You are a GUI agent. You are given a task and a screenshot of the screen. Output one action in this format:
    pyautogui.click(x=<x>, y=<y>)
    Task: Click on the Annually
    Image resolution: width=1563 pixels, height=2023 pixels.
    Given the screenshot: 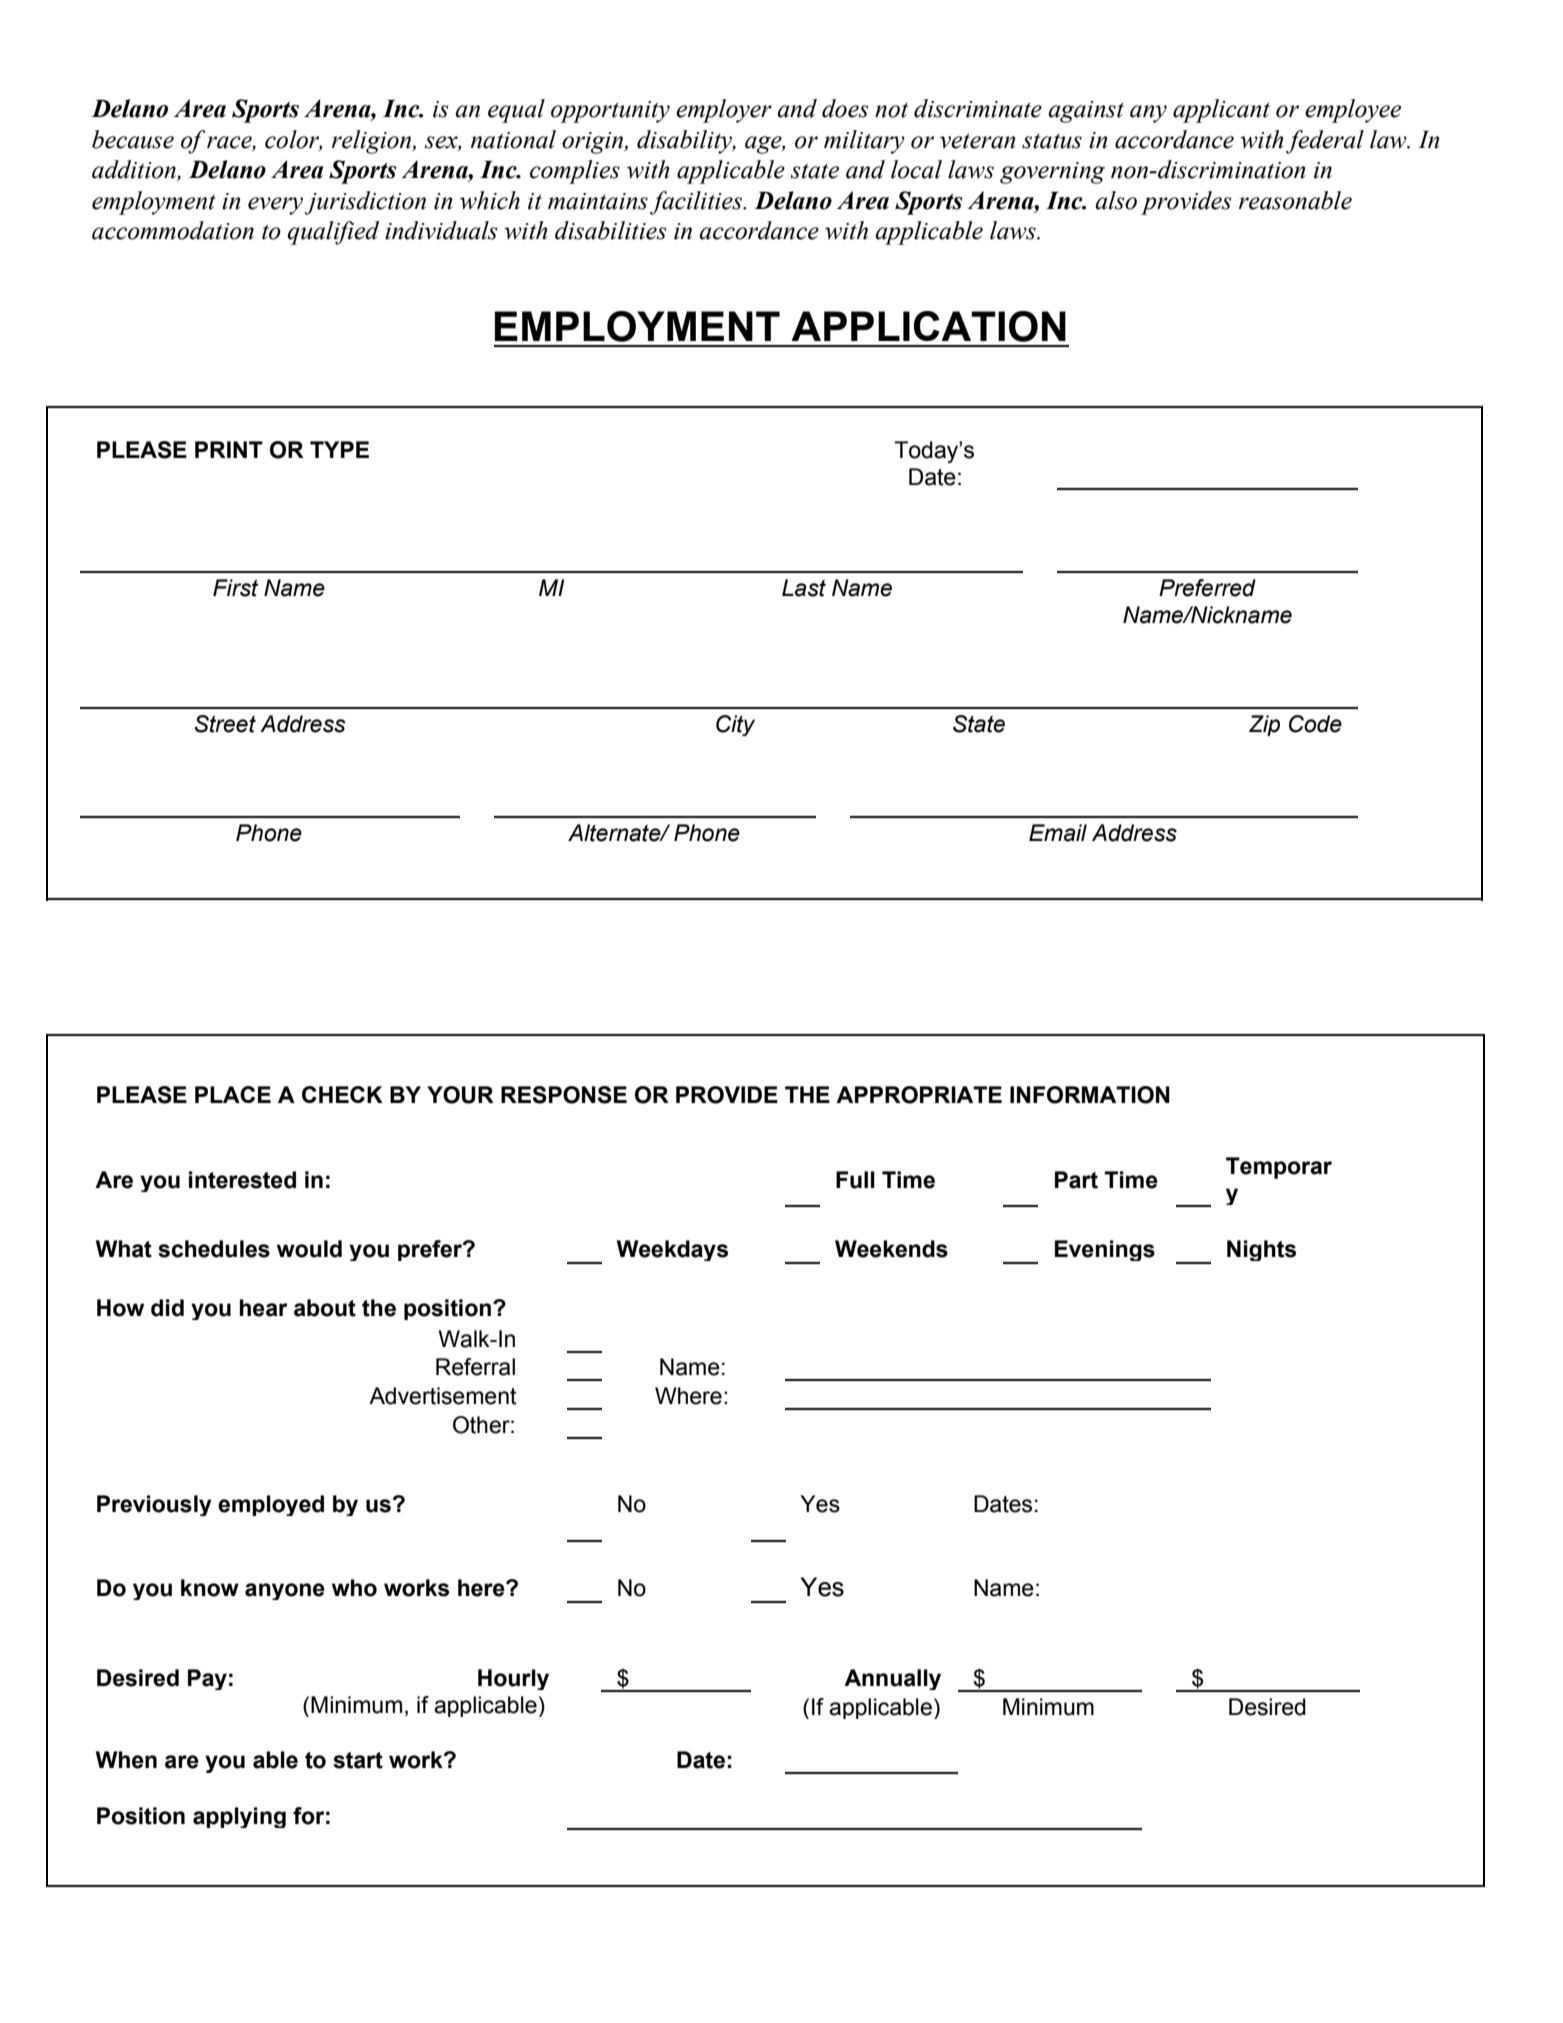 What is the action you would take?
    pyautogui.click(x=892, y=1679)
